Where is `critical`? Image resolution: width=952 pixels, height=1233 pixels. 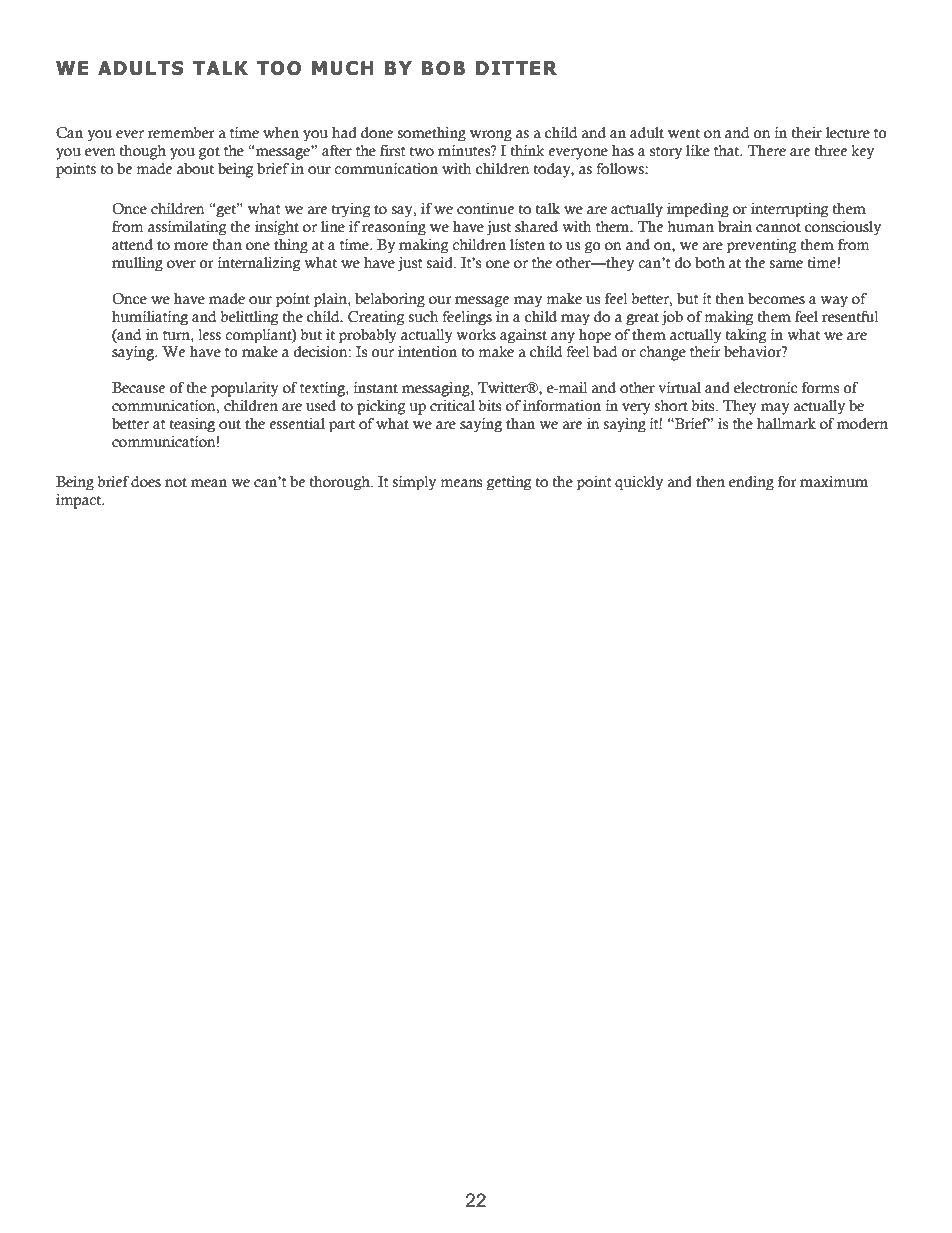
critical is located at coordinates (452, 406).
